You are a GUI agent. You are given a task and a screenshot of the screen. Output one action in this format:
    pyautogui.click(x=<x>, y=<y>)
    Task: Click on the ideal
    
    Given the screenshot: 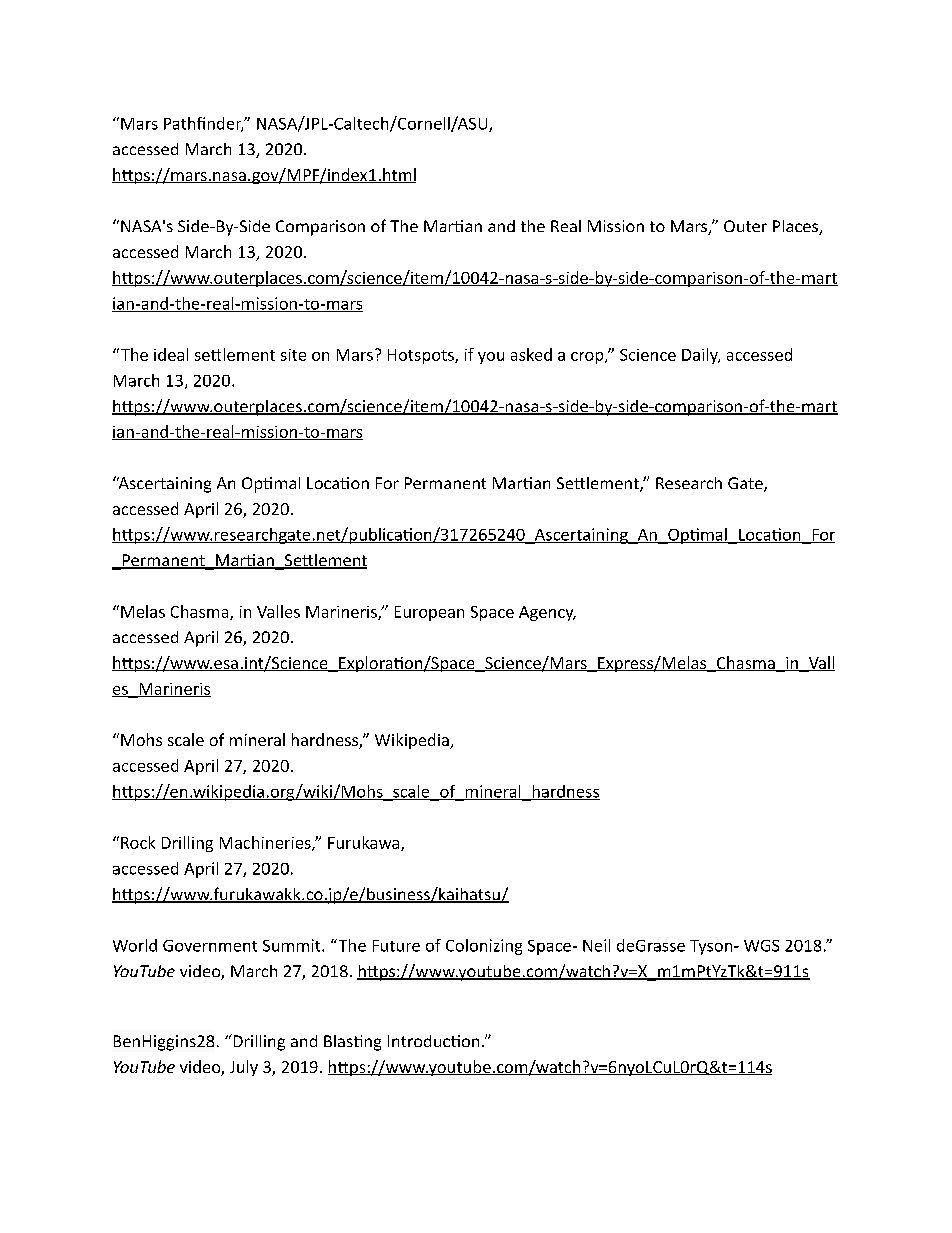 What is the action you would take?
    pyautogui.click(x=171, y=354)
